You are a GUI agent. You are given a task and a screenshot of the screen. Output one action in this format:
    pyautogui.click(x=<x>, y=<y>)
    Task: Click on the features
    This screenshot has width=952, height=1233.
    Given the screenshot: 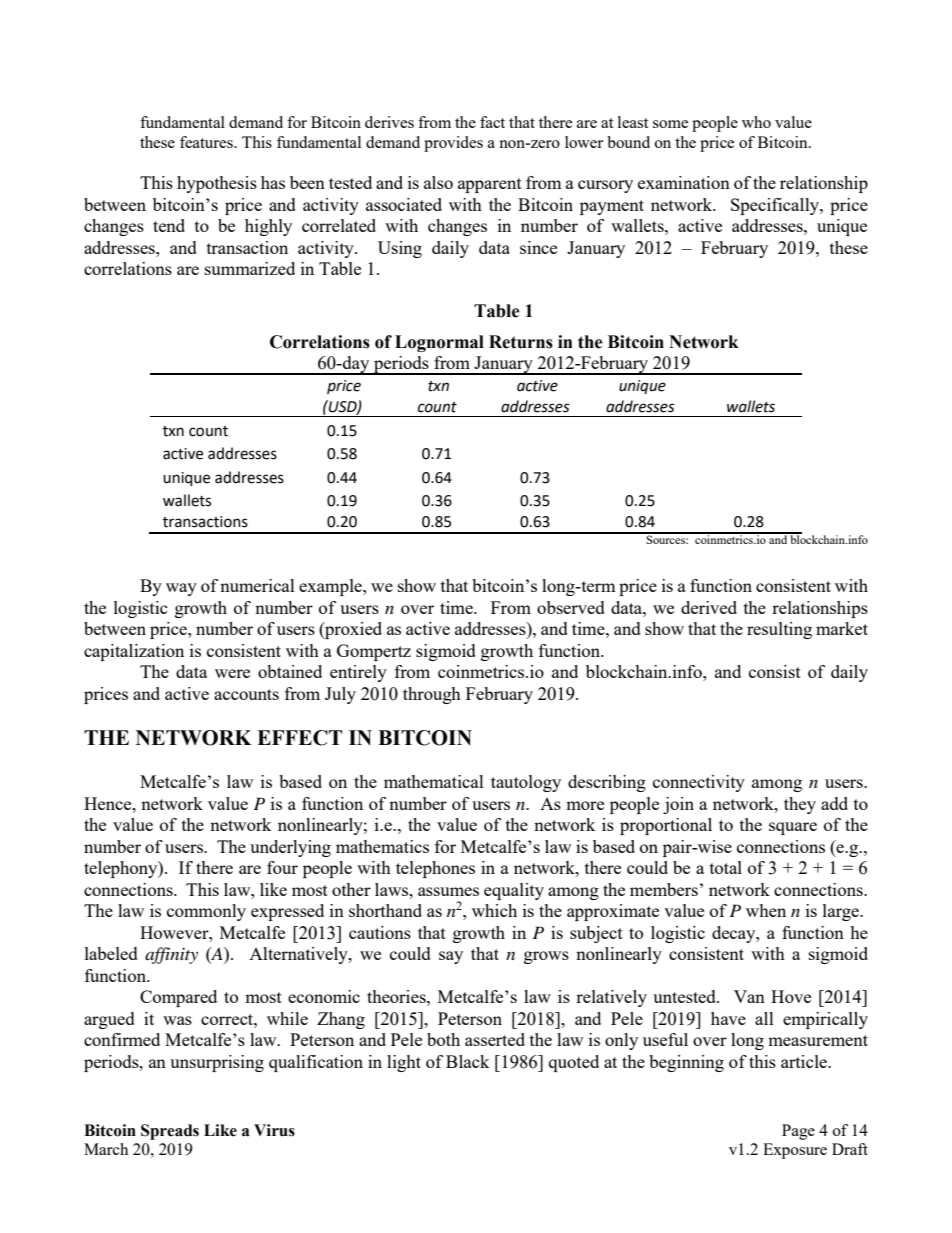 What is the action you would take?
    pyautogui.click(x=207, y=142)
